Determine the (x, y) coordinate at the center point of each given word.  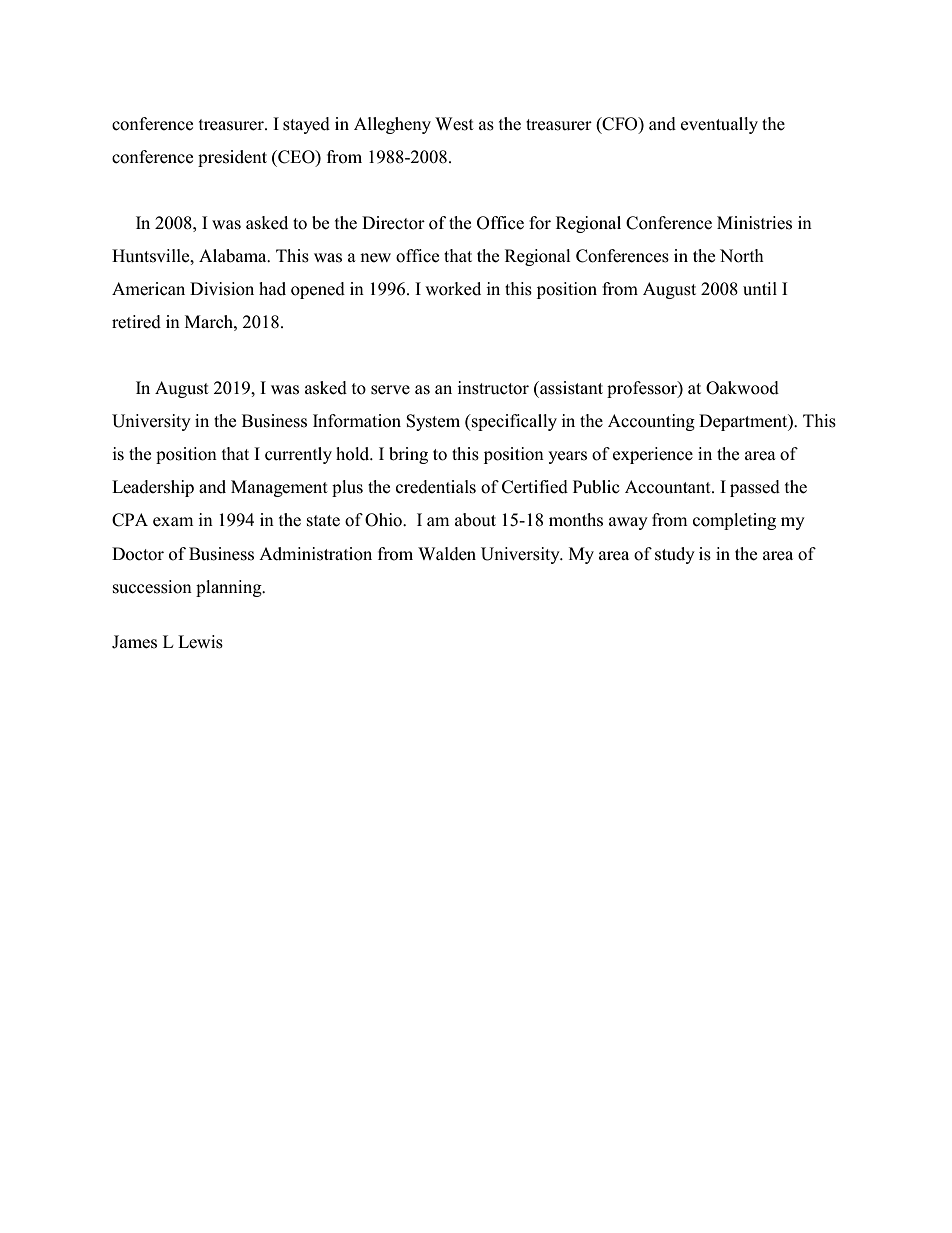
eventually (719, 125)
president (232, 158)
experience (653, 455)
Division (222, 289)
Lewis (200, 642)
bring (408, 455)
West (454, 124)
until (760, 289)
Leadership (153, 488)
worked (453, 289)
